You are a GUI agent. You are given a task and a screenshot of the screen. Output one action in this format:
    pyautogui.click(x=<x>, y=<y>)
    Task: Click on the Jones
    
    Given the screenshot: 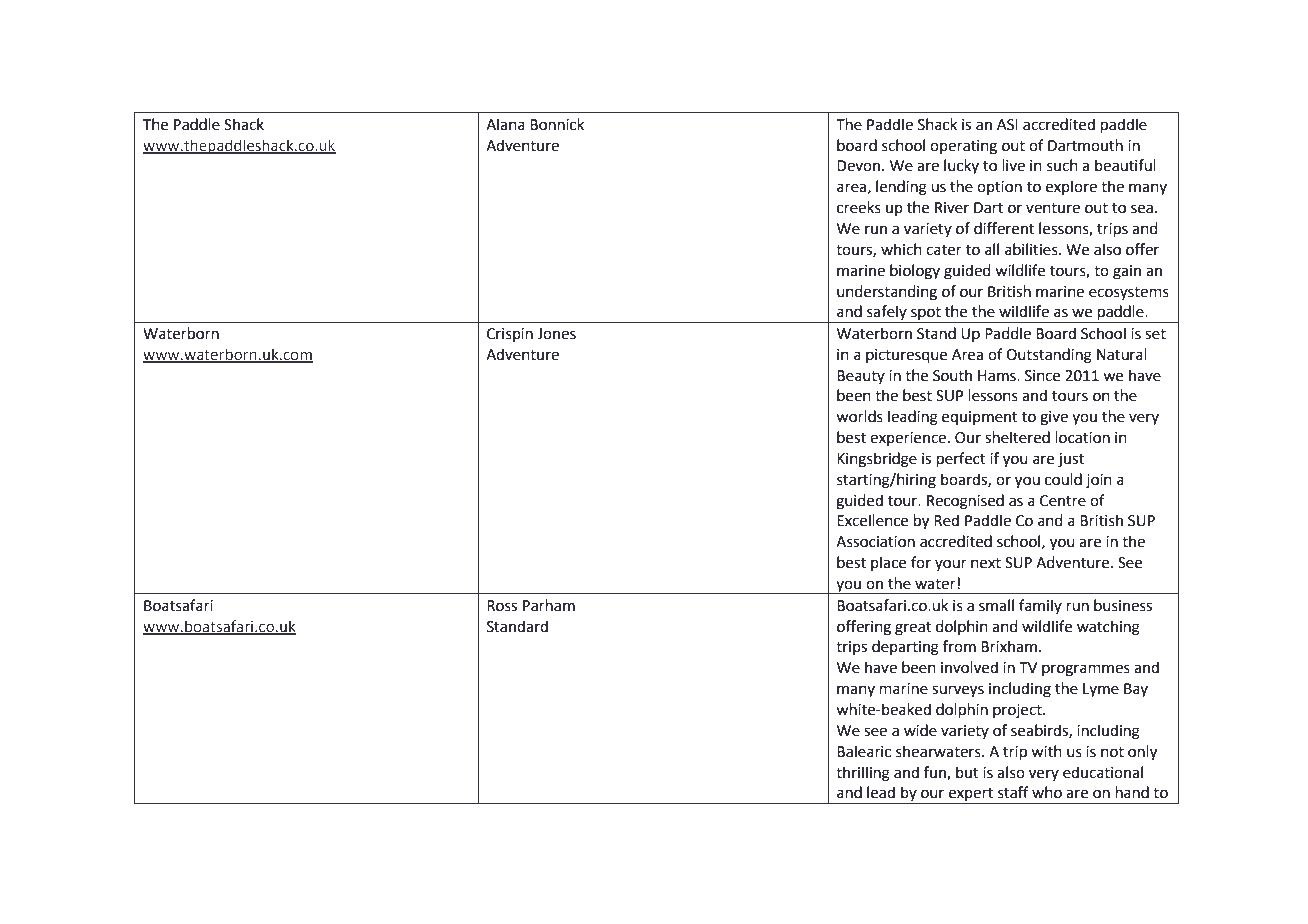 What is the action you would take?
    pyautogui.click(x=556, y=334)
